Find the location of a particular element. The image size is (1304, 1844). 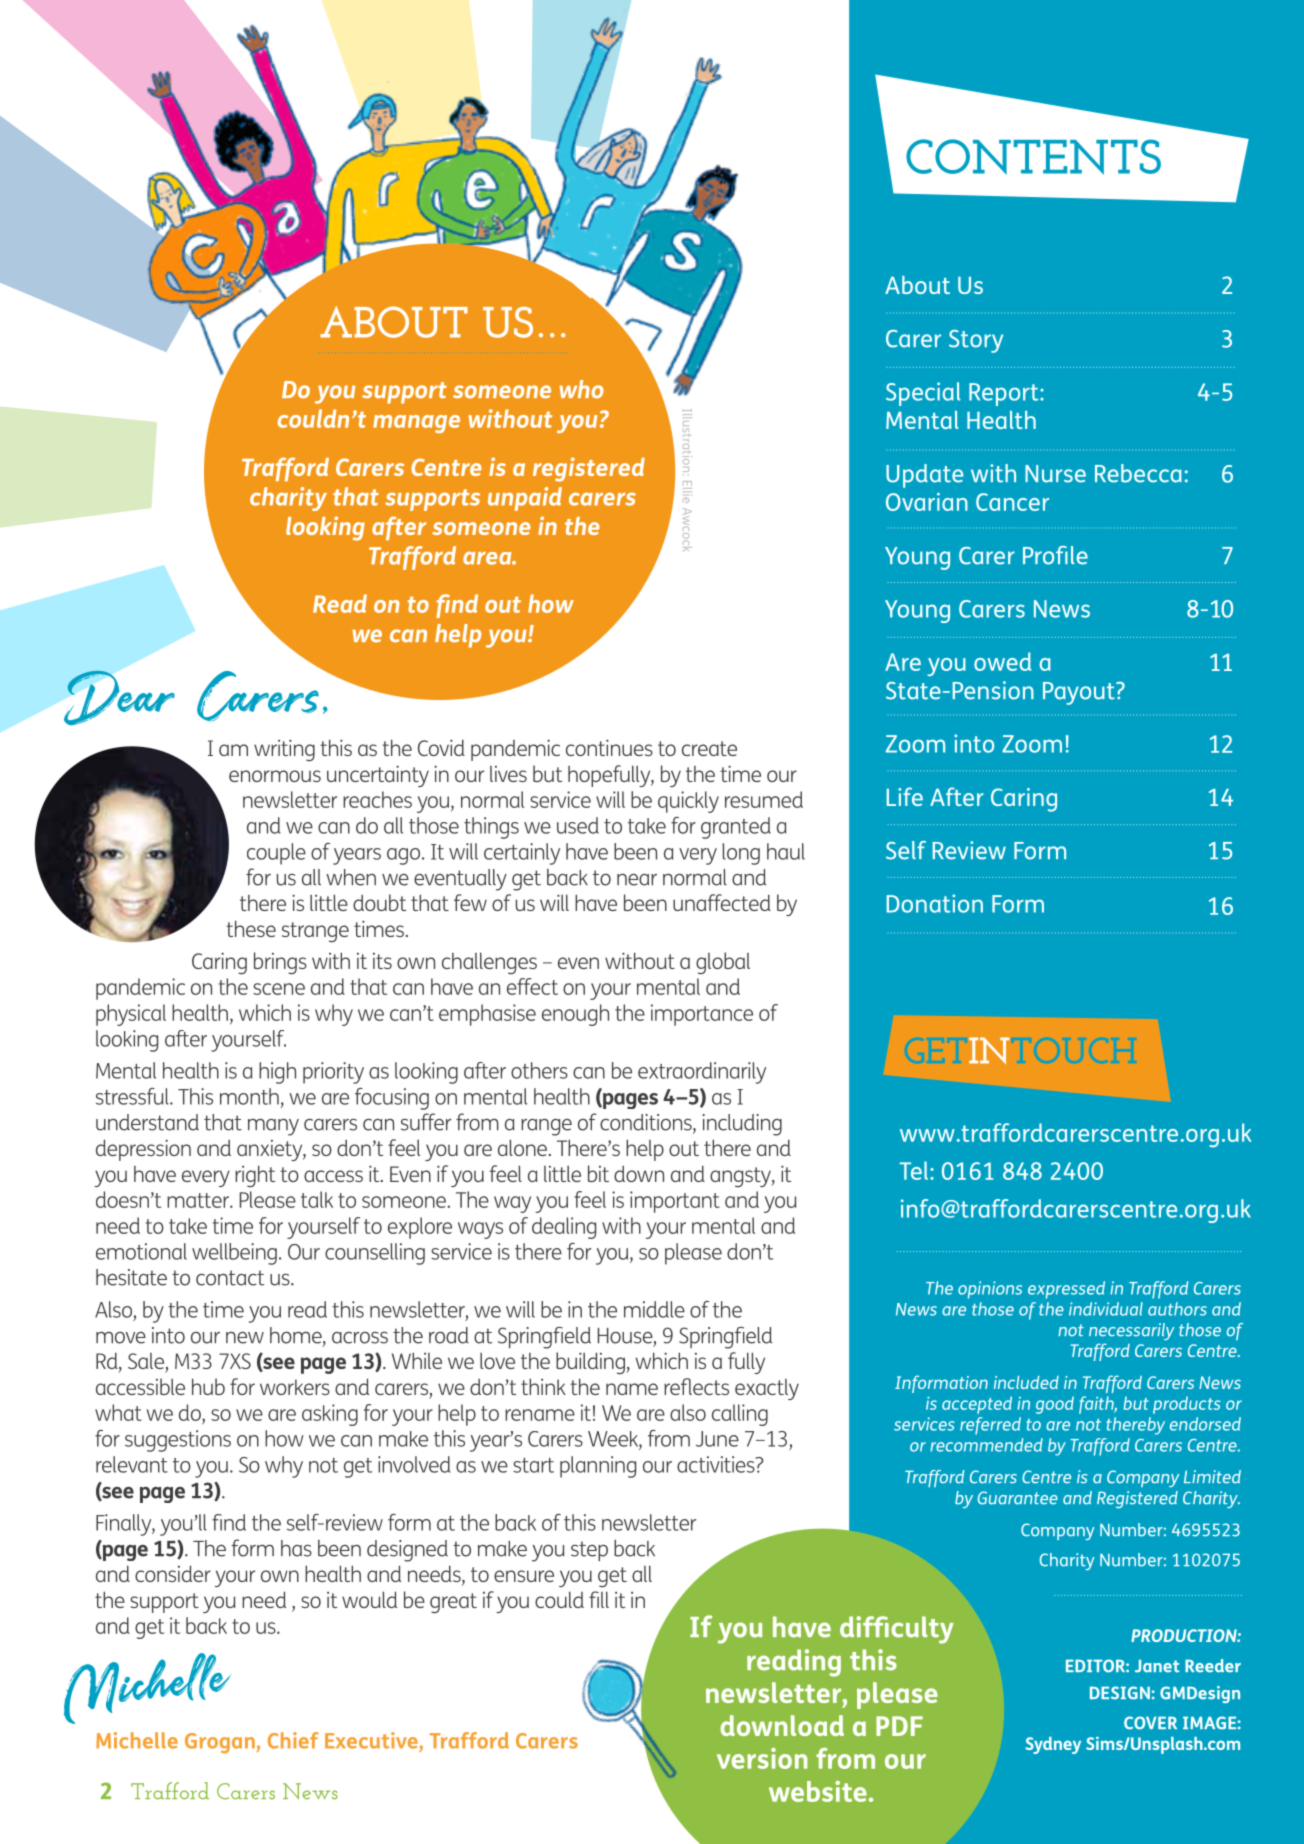

Payout is located at coordinates (1080, 693).
